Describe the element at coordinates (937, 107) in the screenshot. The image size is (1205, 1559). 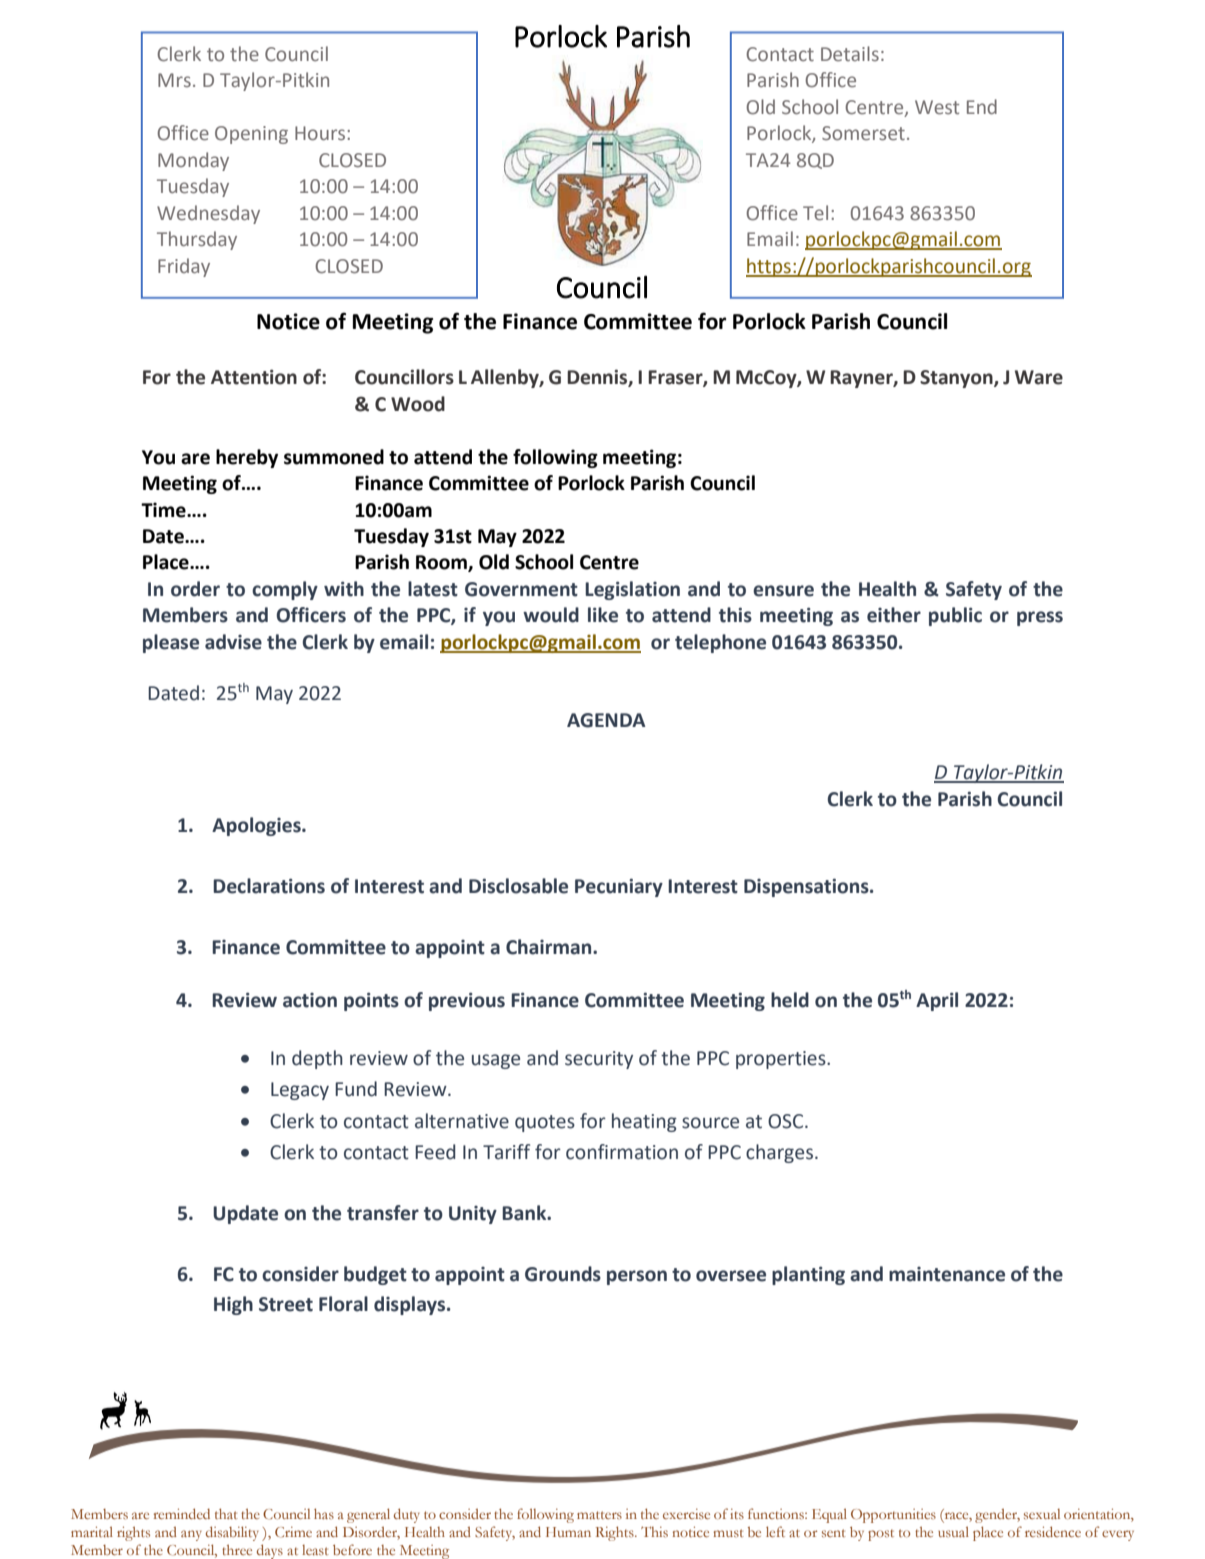
I see `West` at that location.
